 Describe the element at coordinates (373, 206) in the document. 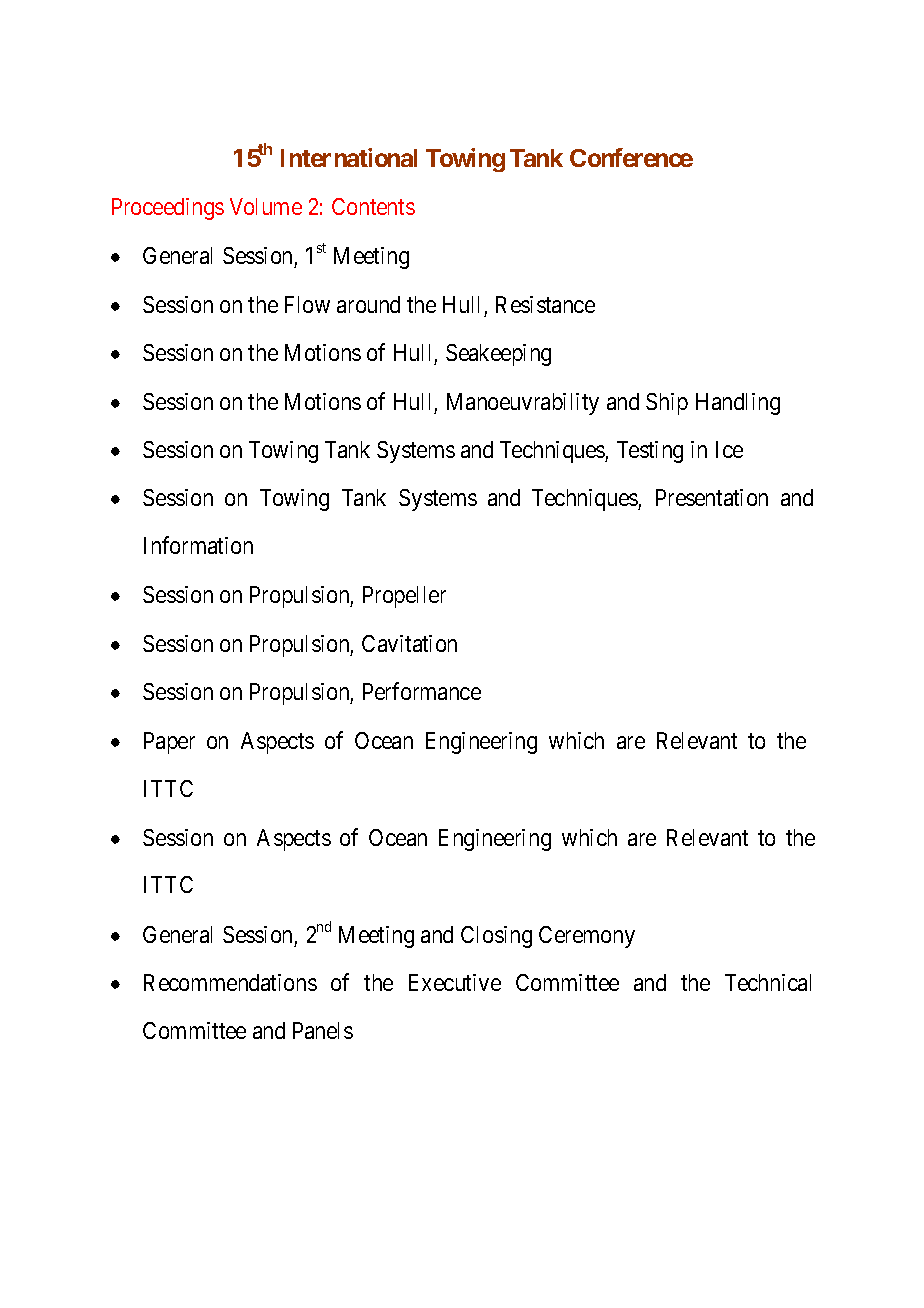

I see `Contents` at that location.
